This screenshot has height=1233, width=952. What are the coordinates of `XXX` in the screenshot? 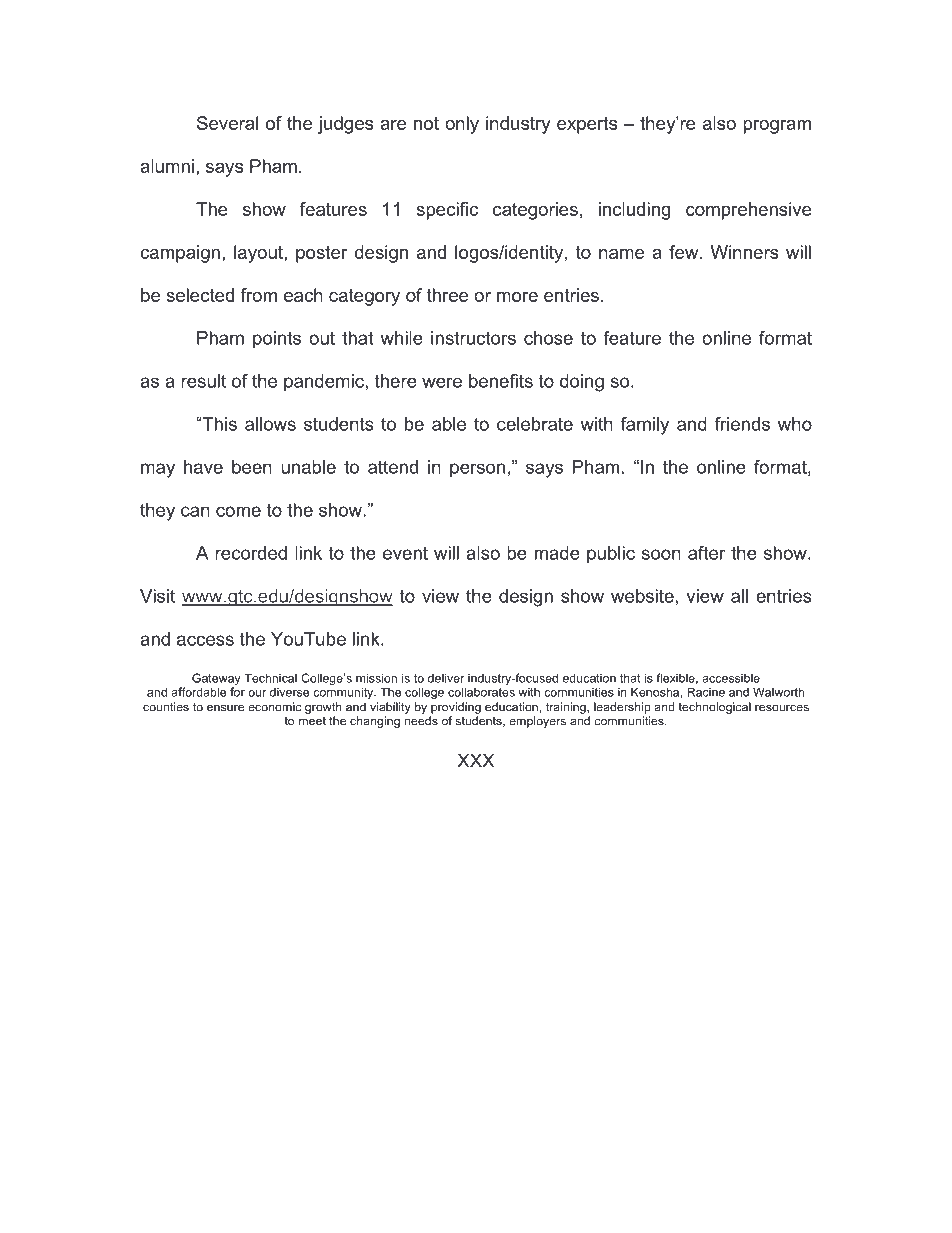 It's located at (476, 760).
